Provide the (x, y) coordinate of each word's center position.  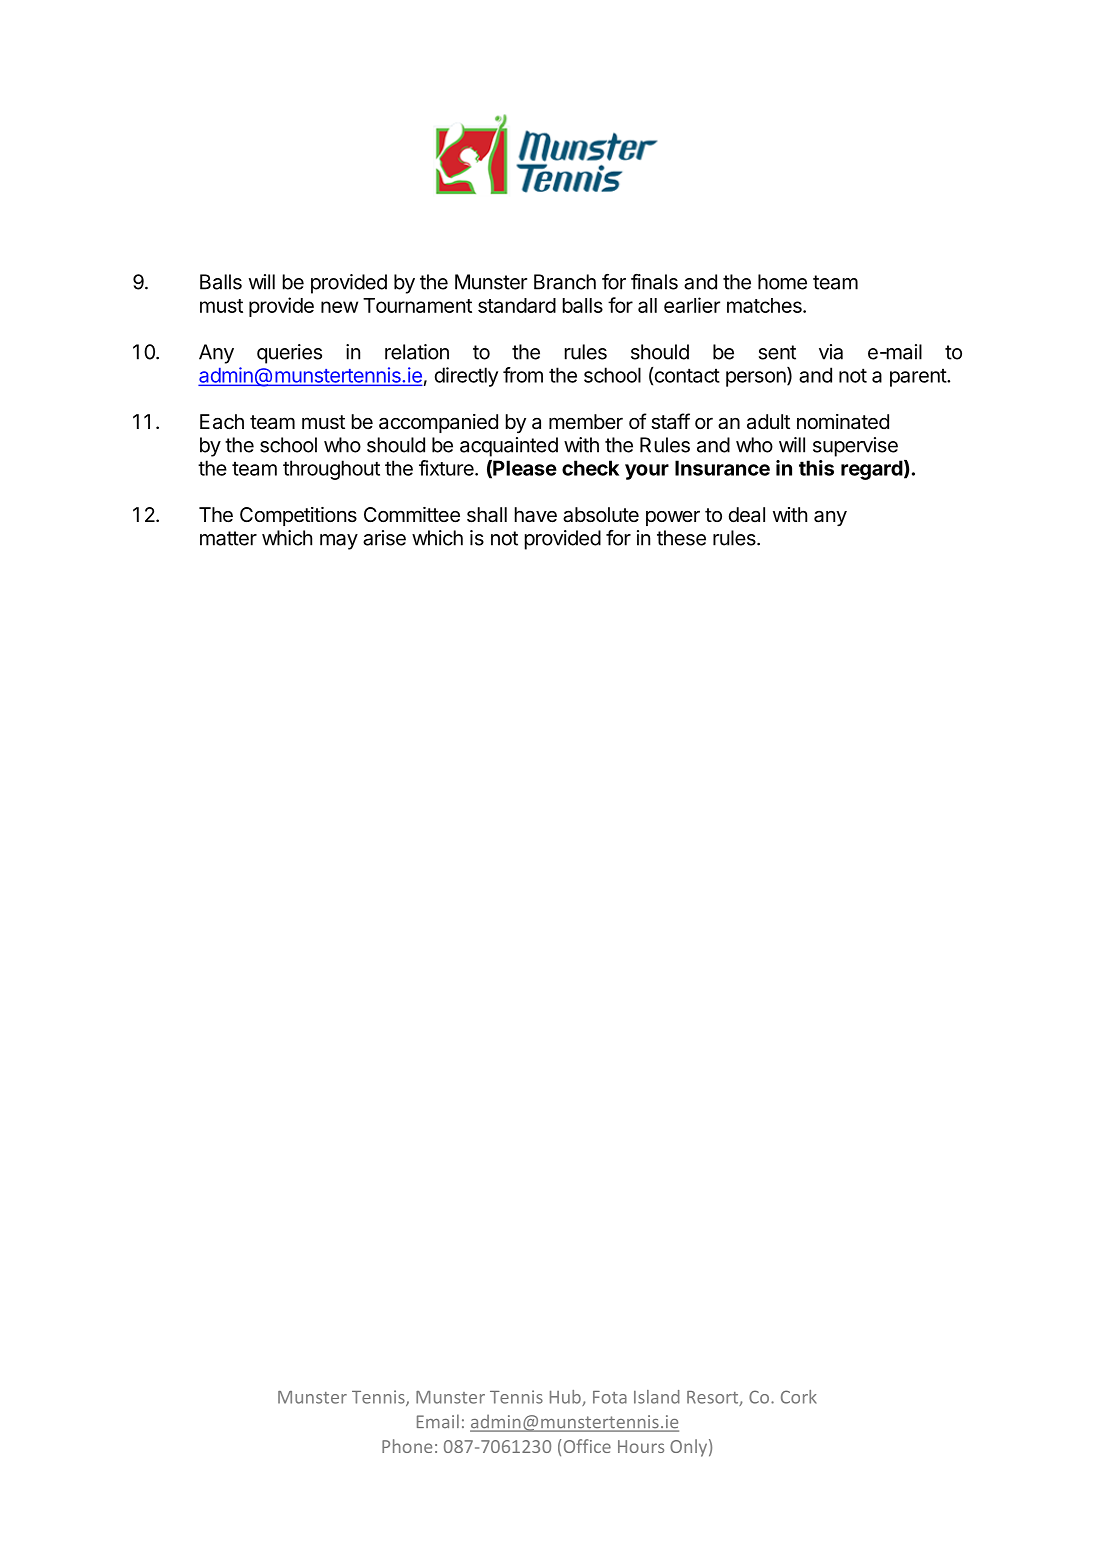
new (339, 307)
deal (747, 515)
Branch (565, 282)
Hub (566, 1398)
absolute (601, 515)
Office (587, 1446)
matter (228, 538)
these (681, 538)
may (339, 542)
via (831, 352)
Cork (799, 1397)
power (673, 518)
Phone (407, 1446)
